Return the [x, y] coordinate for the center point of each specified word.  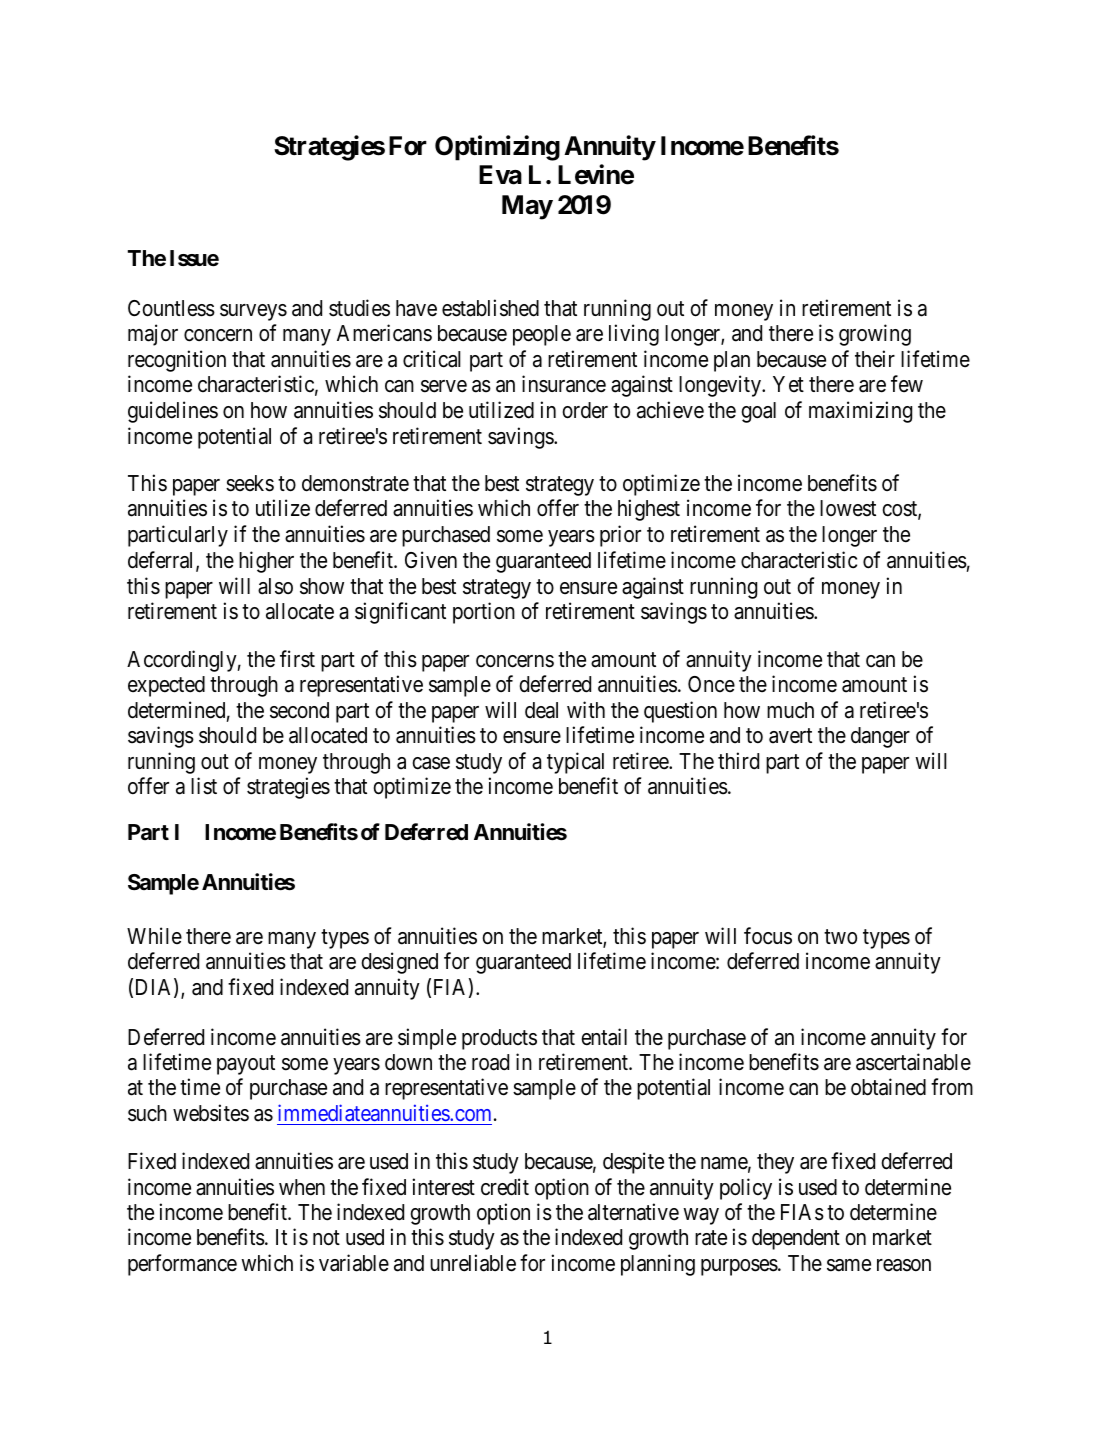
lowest [848, 508]
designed [399, 963]
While [154, 935]
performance [182, 1265]
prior [620, 536]
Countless [171, 308]
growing [875, 335]
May [527, 207]
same [849, 1265]
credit [505, 1187]
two [840, 937]
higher [266, 562]
